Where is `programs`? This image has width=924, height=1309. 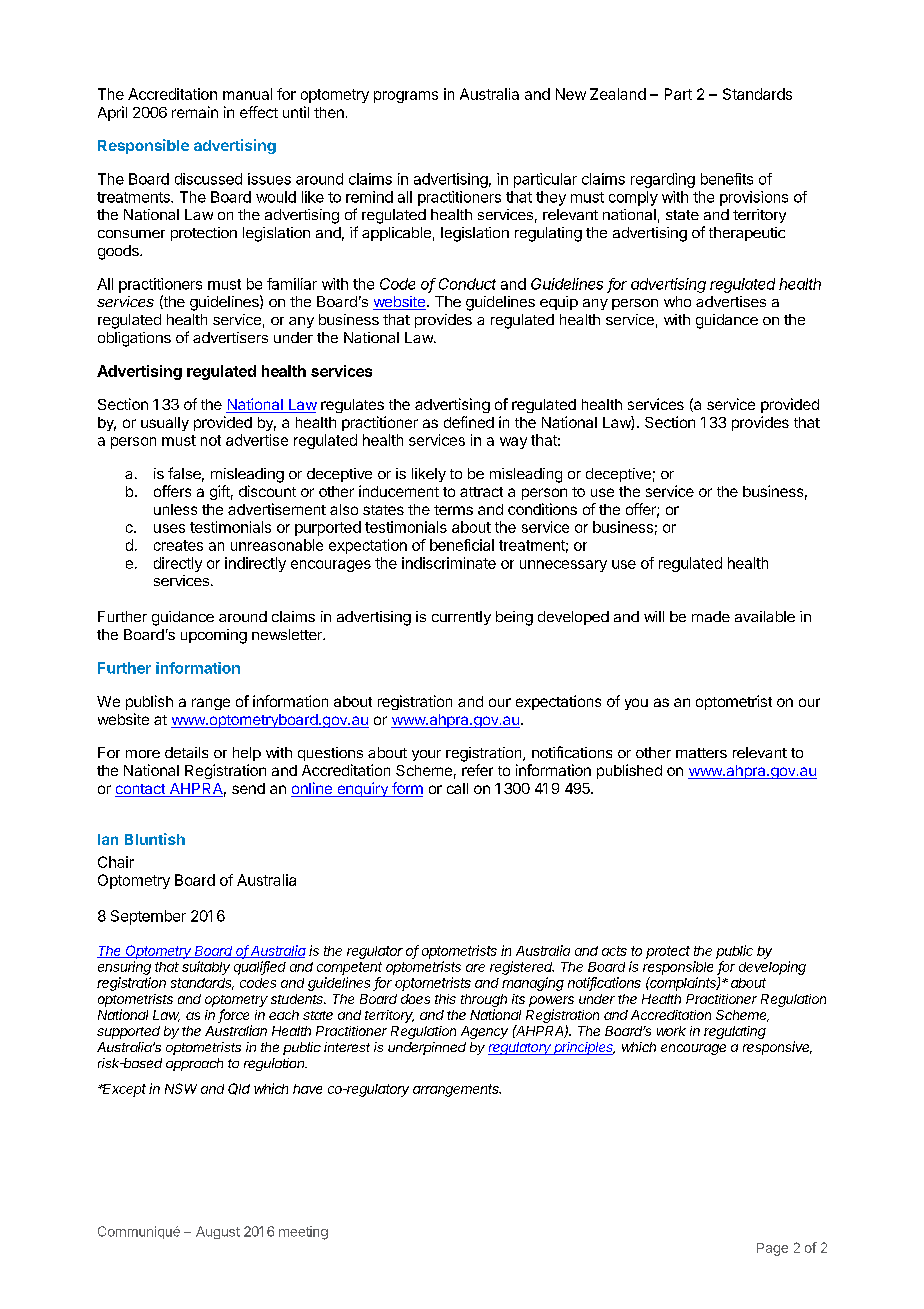 programs is located at coordinates (406, 97).
